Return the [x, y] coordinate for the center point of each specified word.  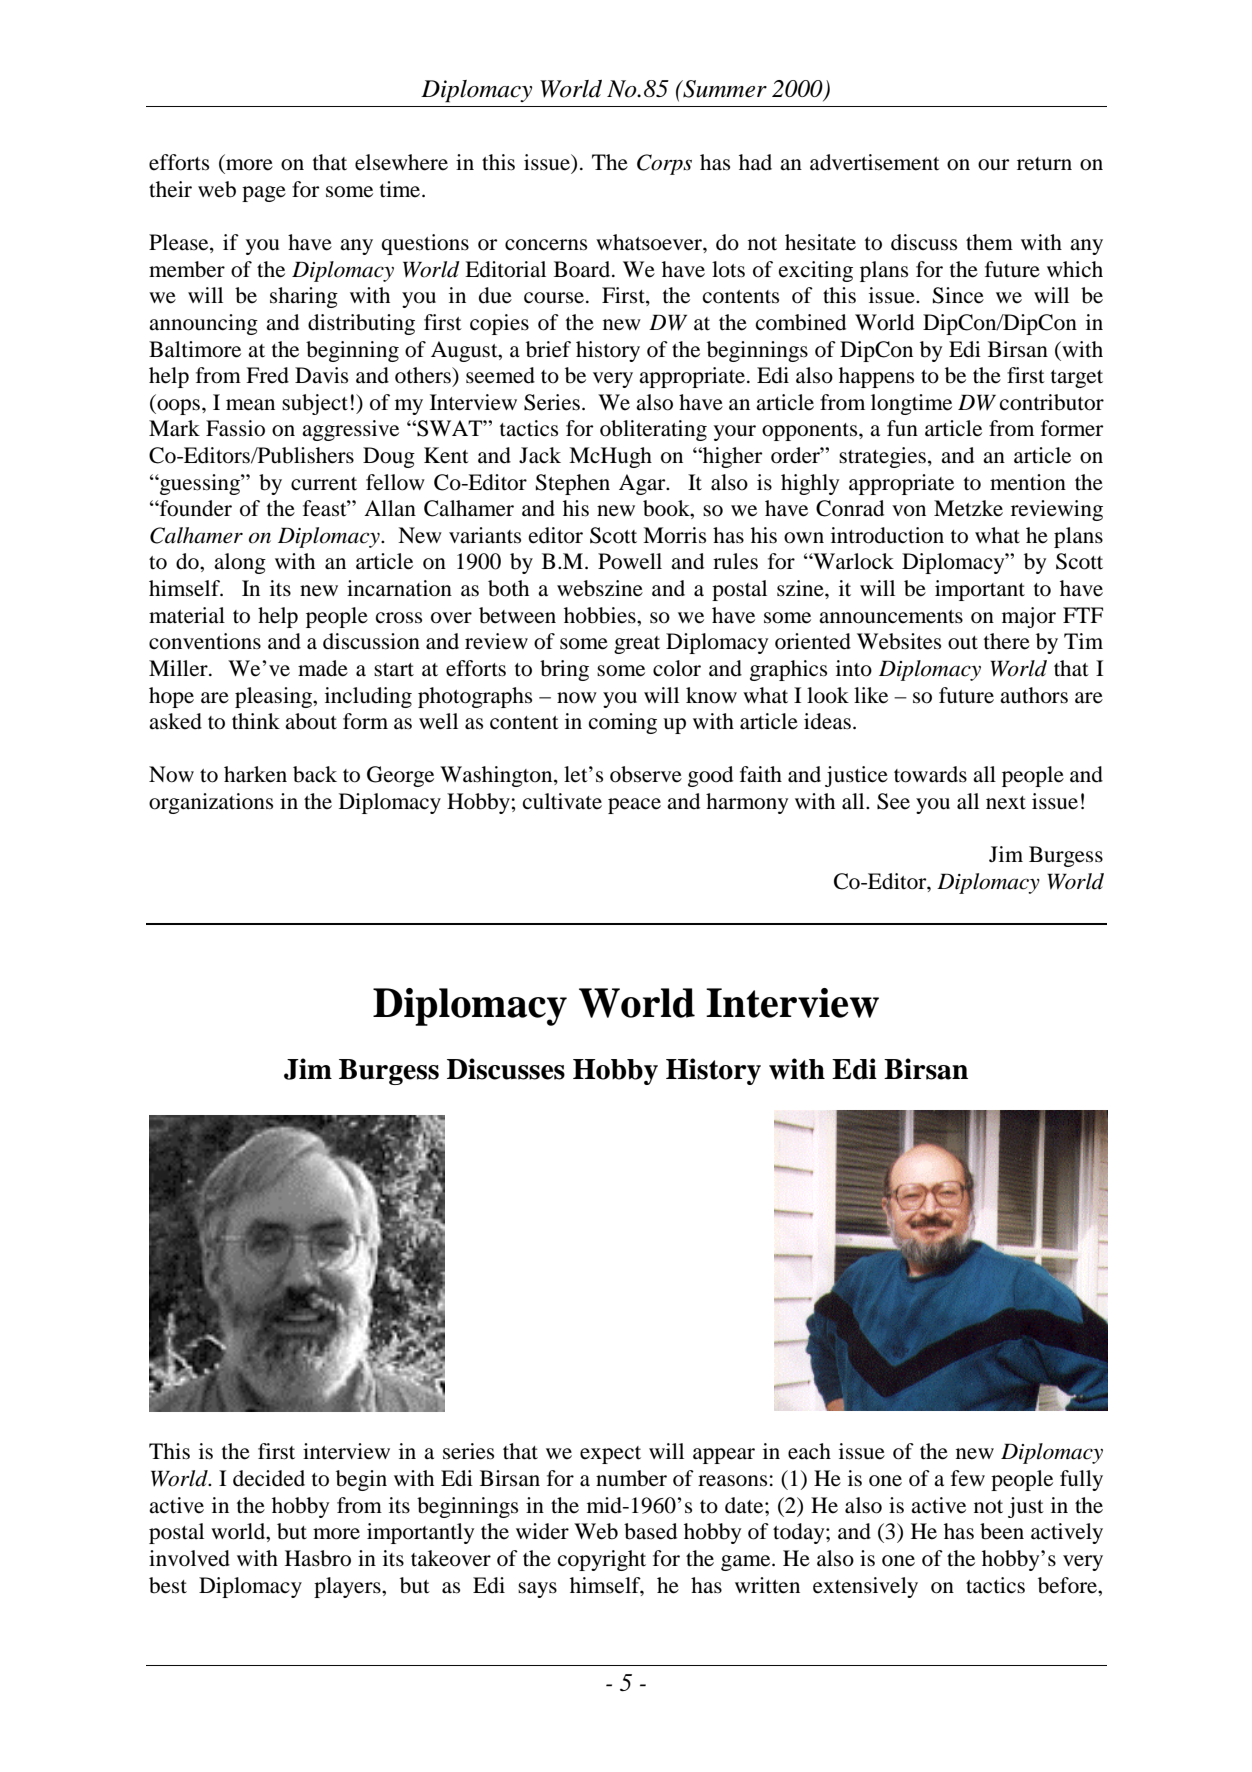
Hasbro [318, 1558]
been [1002, 1531]
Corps [664, 164]
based [650, 1531]
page [264, 194]
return [1044, 164]
